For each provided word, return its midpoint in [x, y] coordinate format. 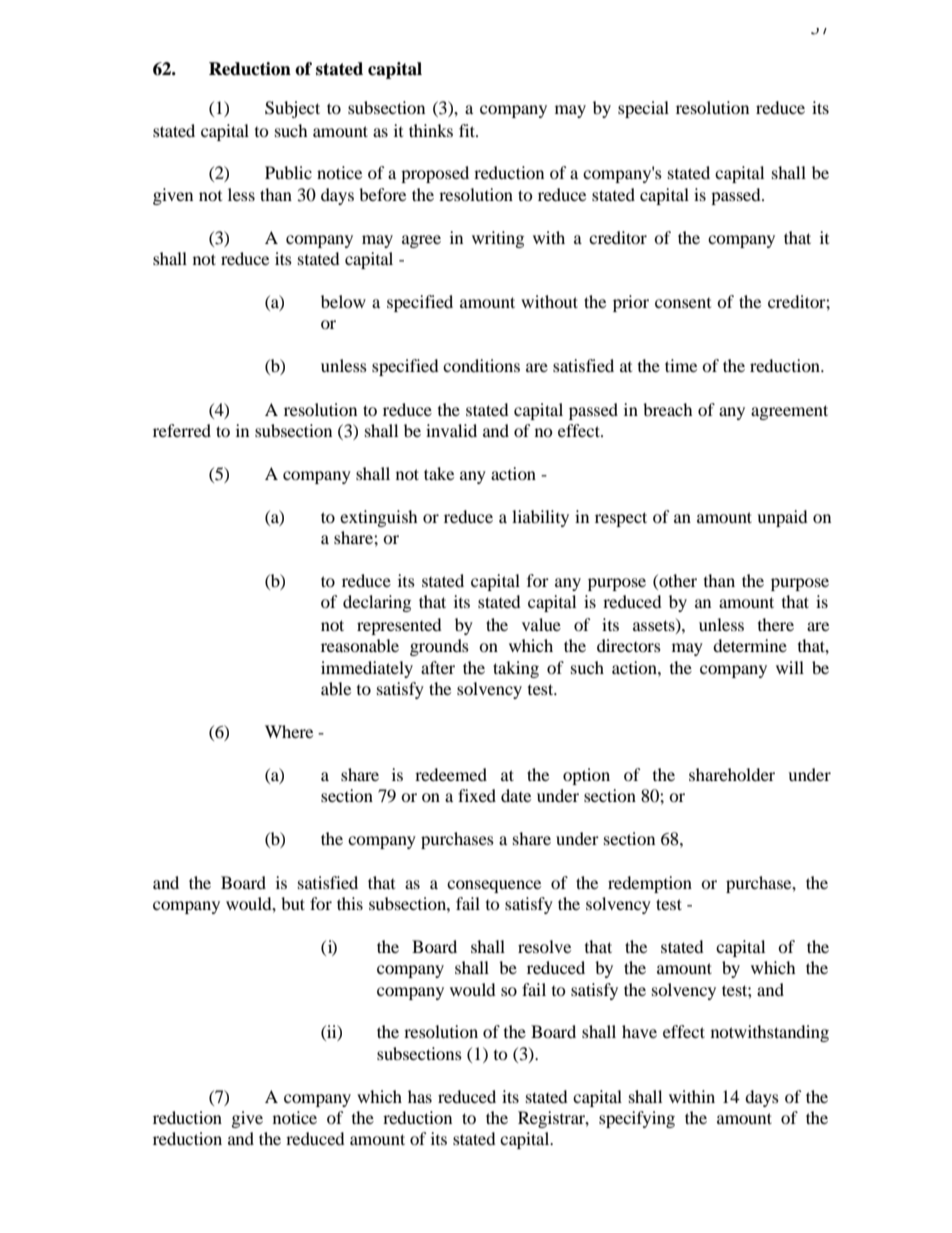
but [293, 903]
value [541, 624]
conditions [481, 365]
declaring [377, 603]
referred [182, 430]
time [681, 365]
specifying [637, 1119]
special [643, 109]
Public [288, 172]
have [639, 1031]
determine [750, 645]
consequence [494, 886]
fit [468, 130]
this [350, 903]
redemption [650, 884]
